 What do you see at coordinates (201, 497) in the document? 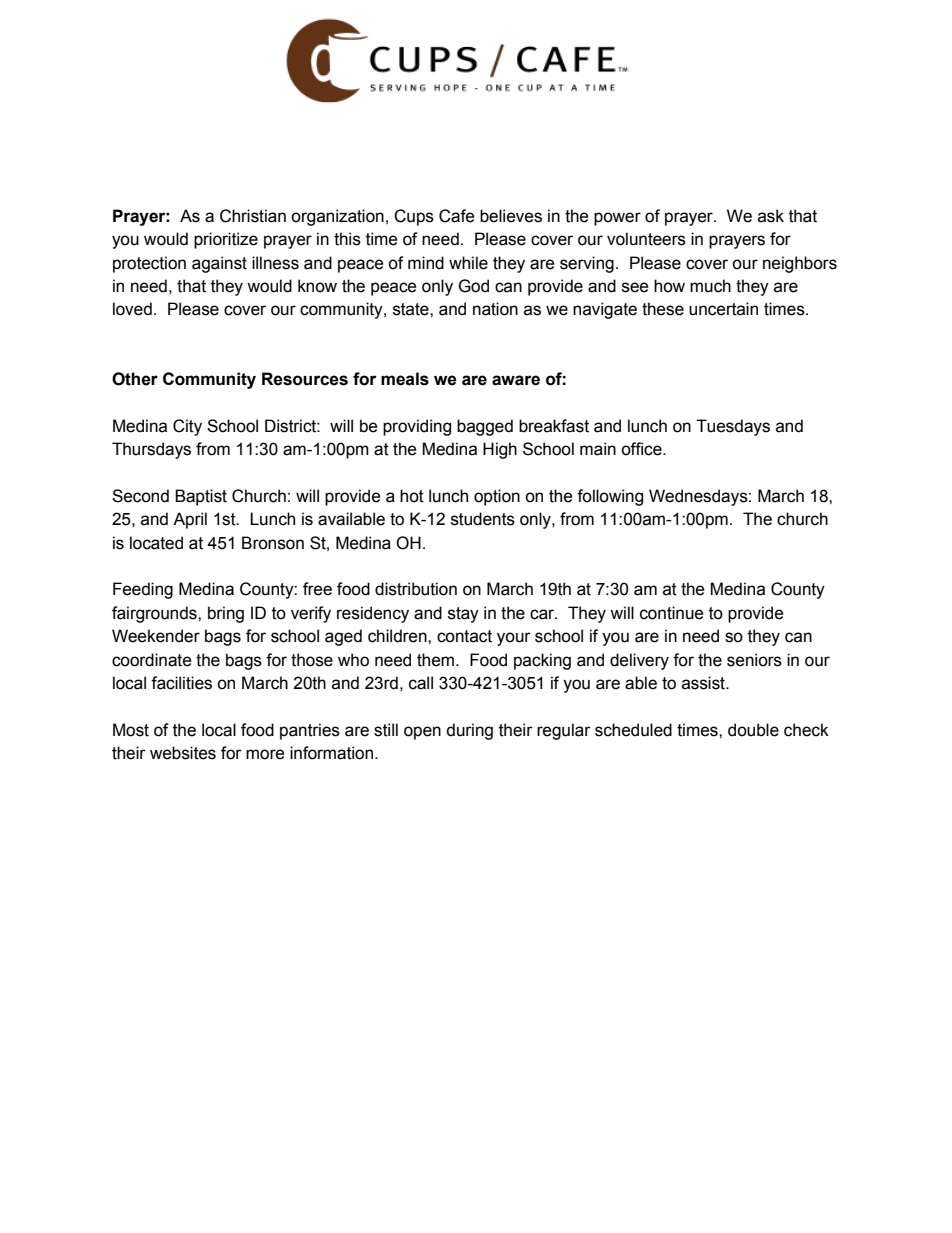
I see `Baptist` at bounding box center [201, 497].
